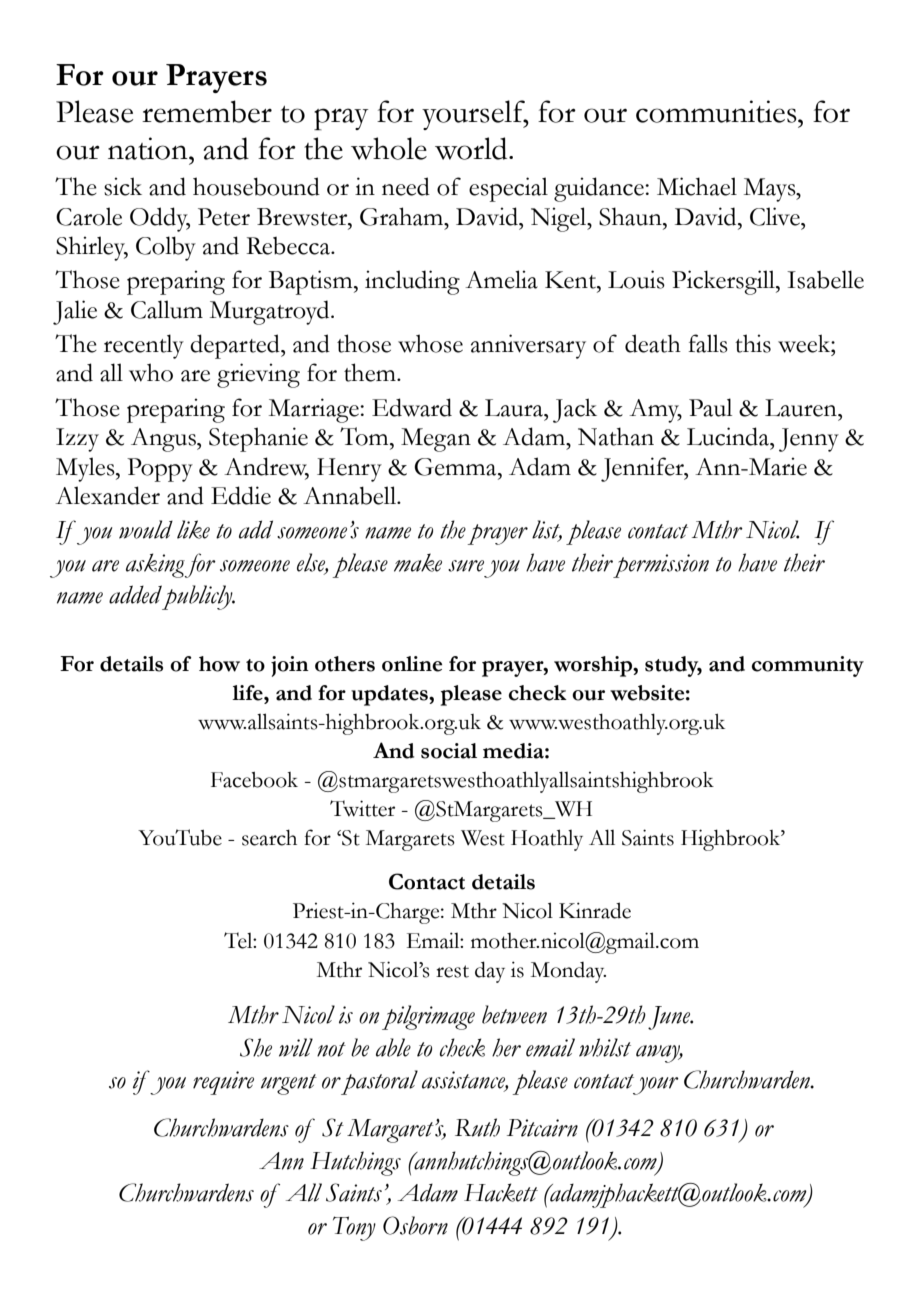  Describe the element at coordinates (219, 664) in the page. I see `how` at that location.
